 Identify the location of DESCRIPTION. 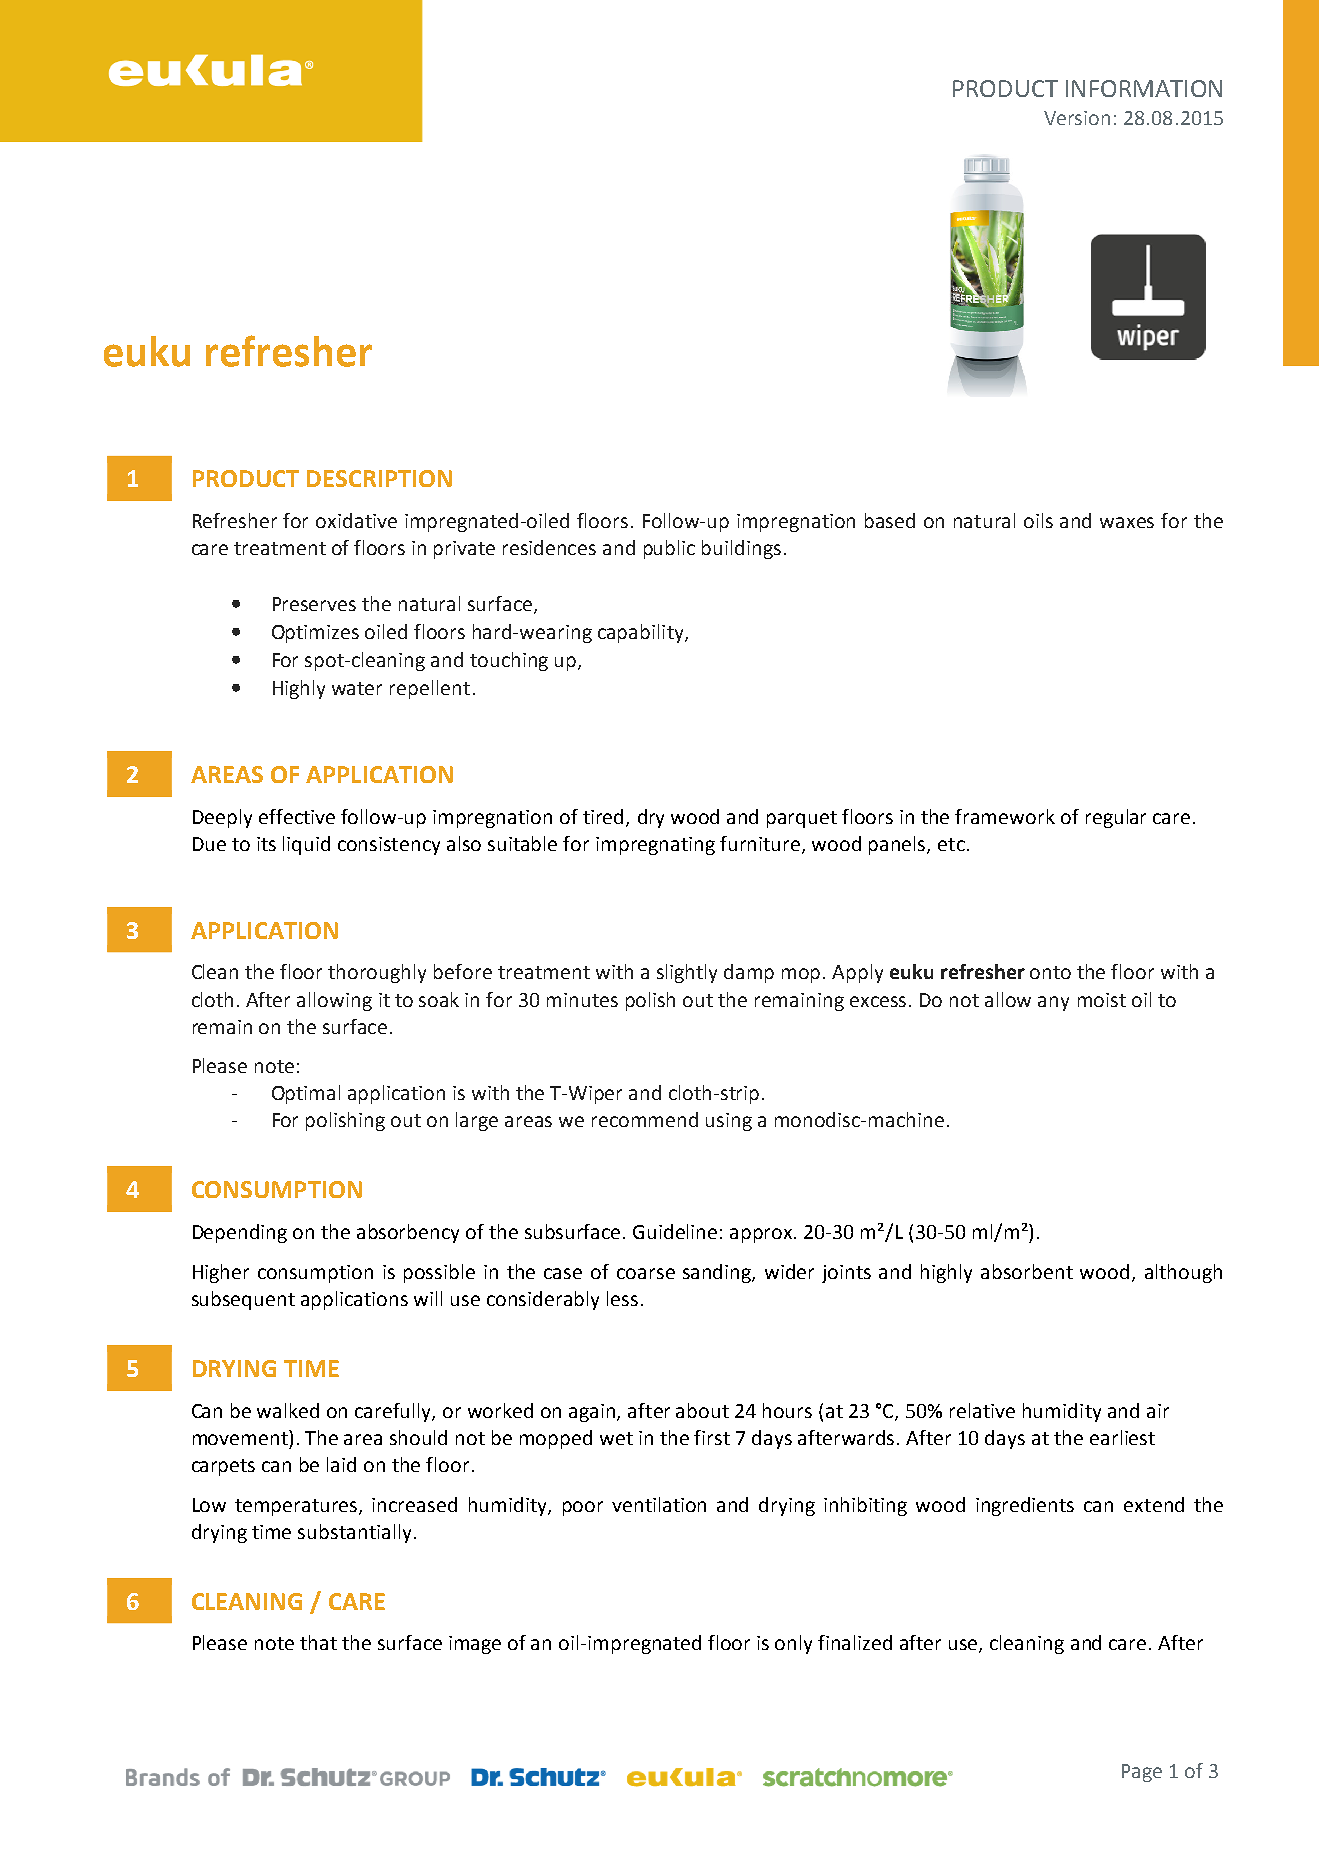
(379, 478).
